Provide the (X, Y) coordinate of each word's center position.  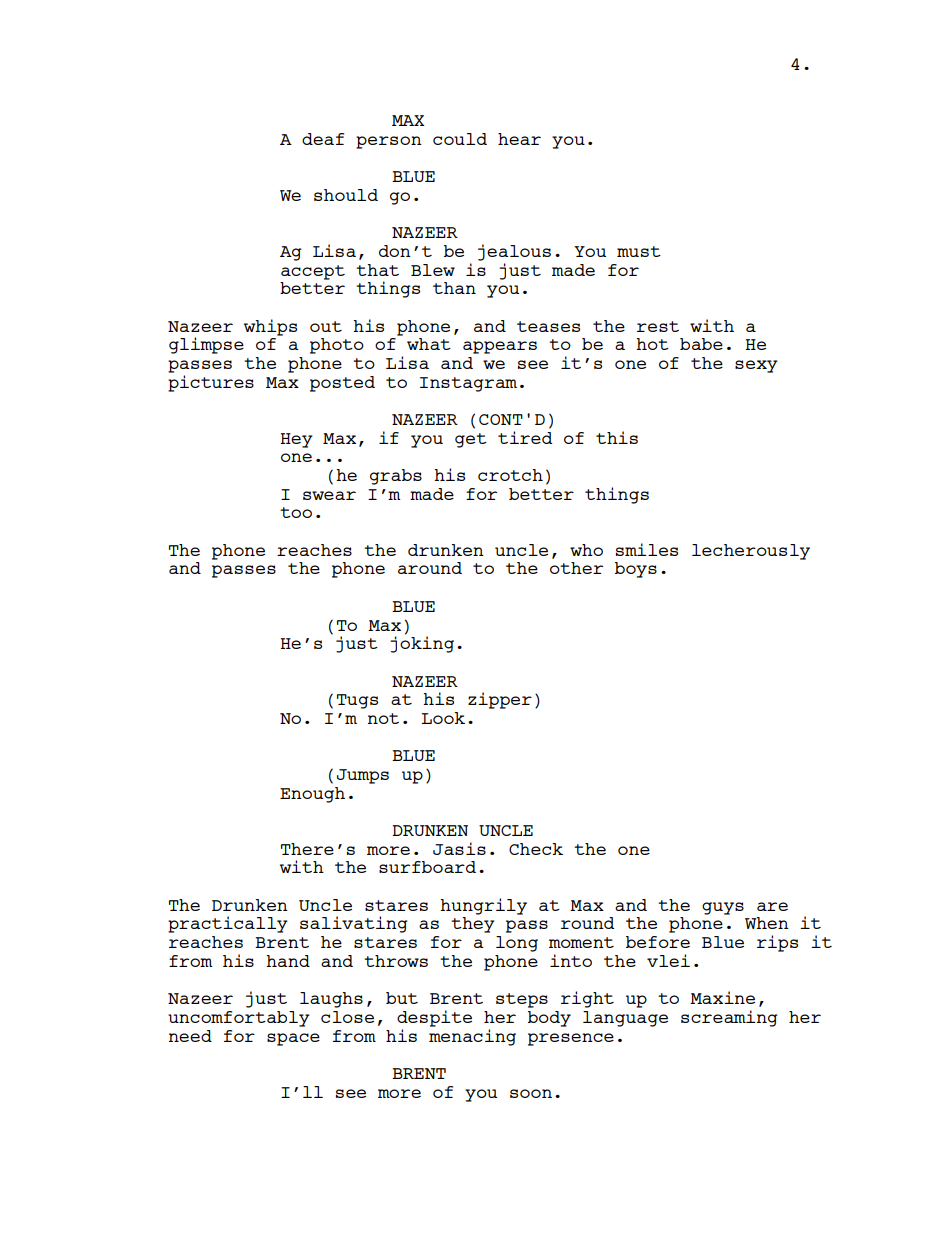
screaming (729, 1018)
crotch (510, 475)
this (617, 437)
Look (443, 718)
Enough (312, 795)
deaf (323, 139)
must (639, 251)
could (460, 139)
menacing (472, 1036)
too (296, 512)
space (293, 1039)
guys (723, 908)
